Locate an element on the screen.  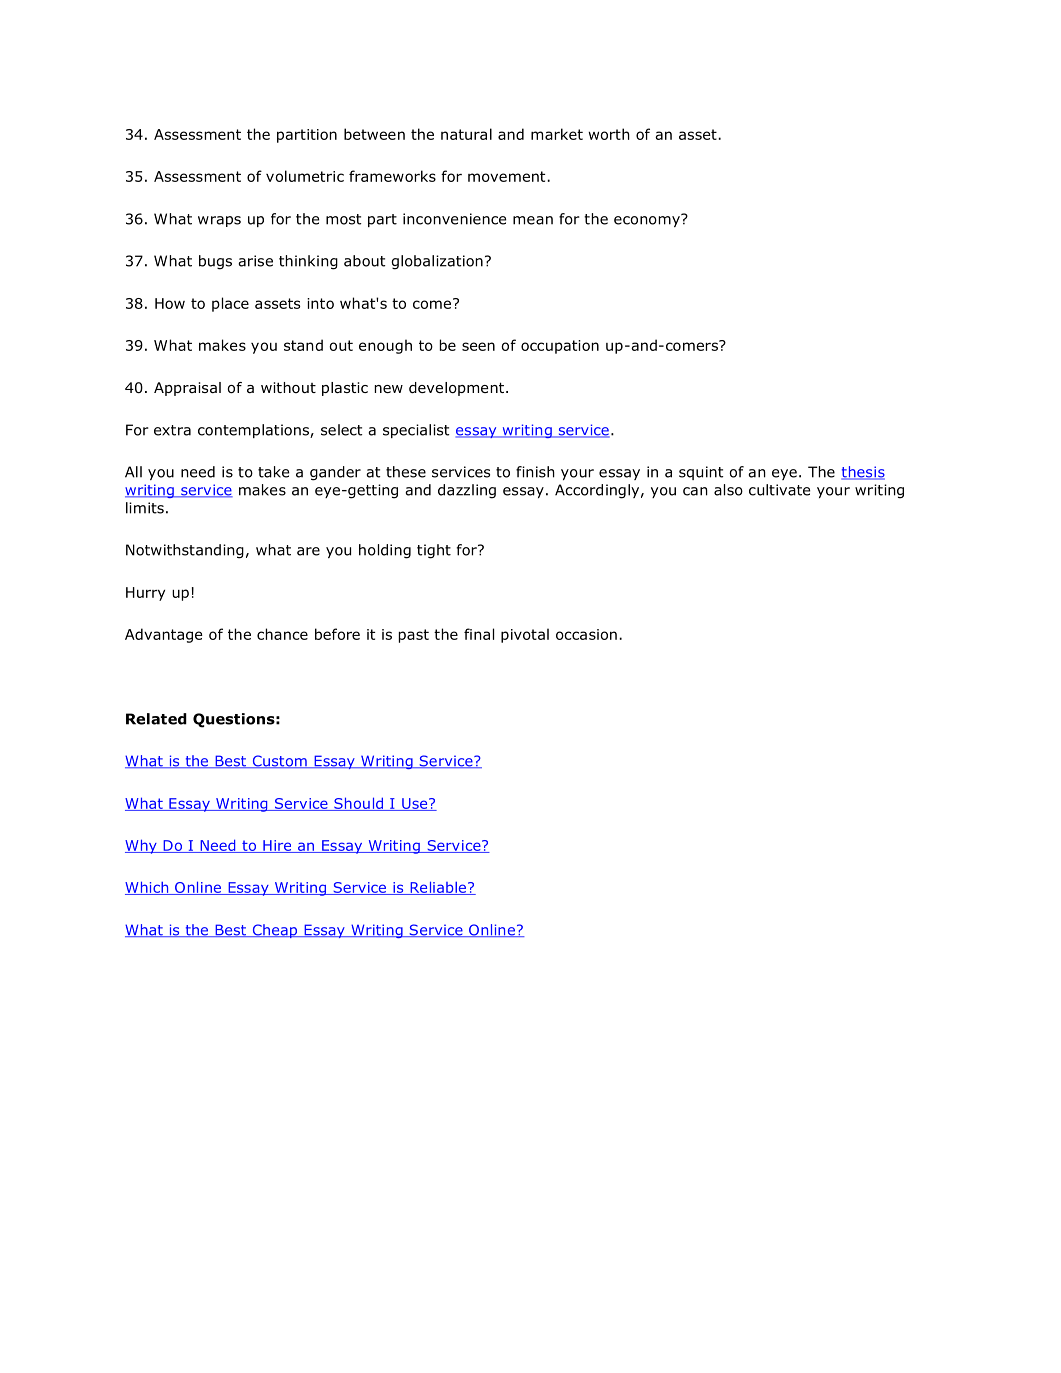
Advantage is located at coordinates (164, 635).
